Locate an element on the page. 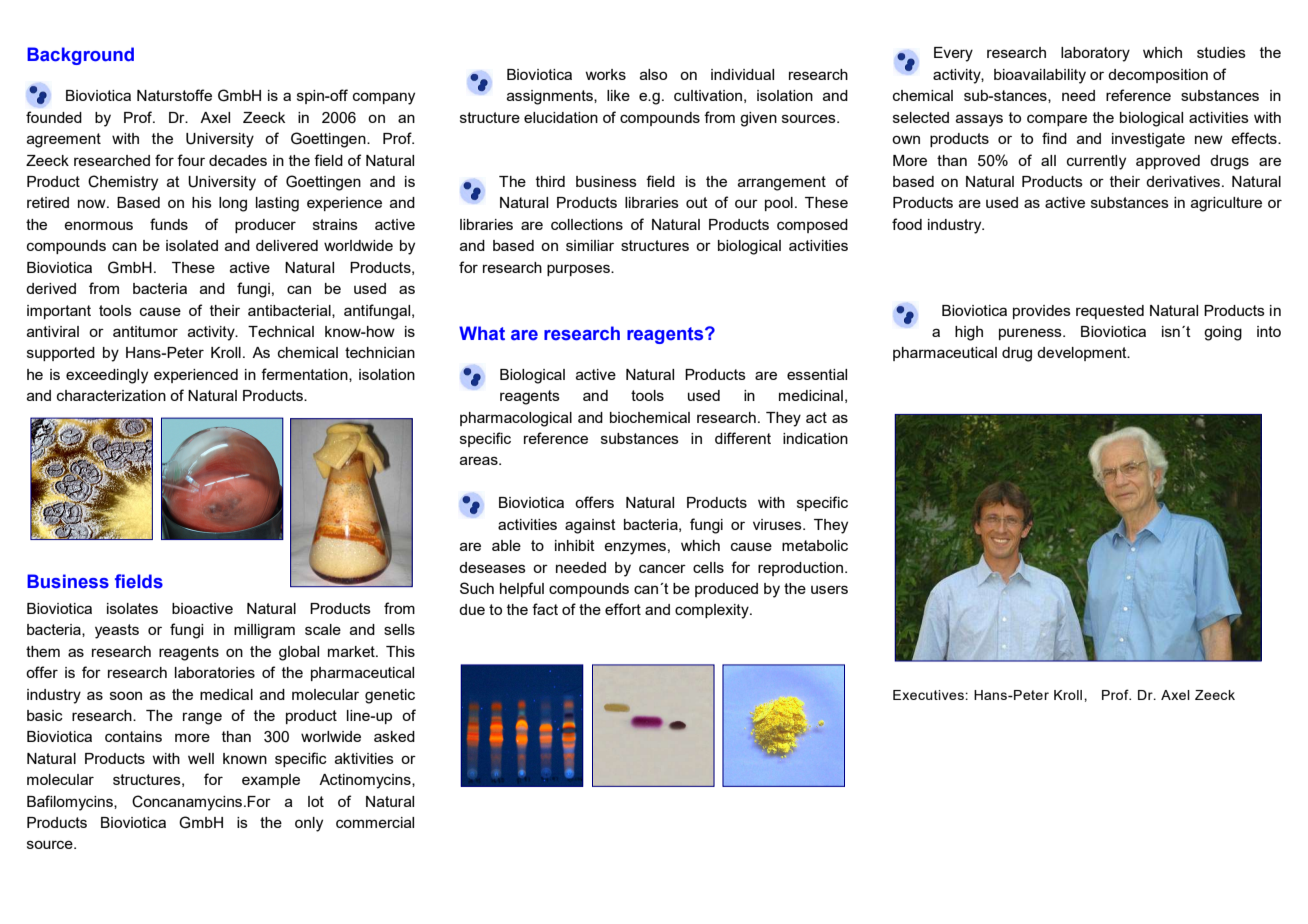 This document has width=1308, height=924. example is located at coordinates (271, 781).
